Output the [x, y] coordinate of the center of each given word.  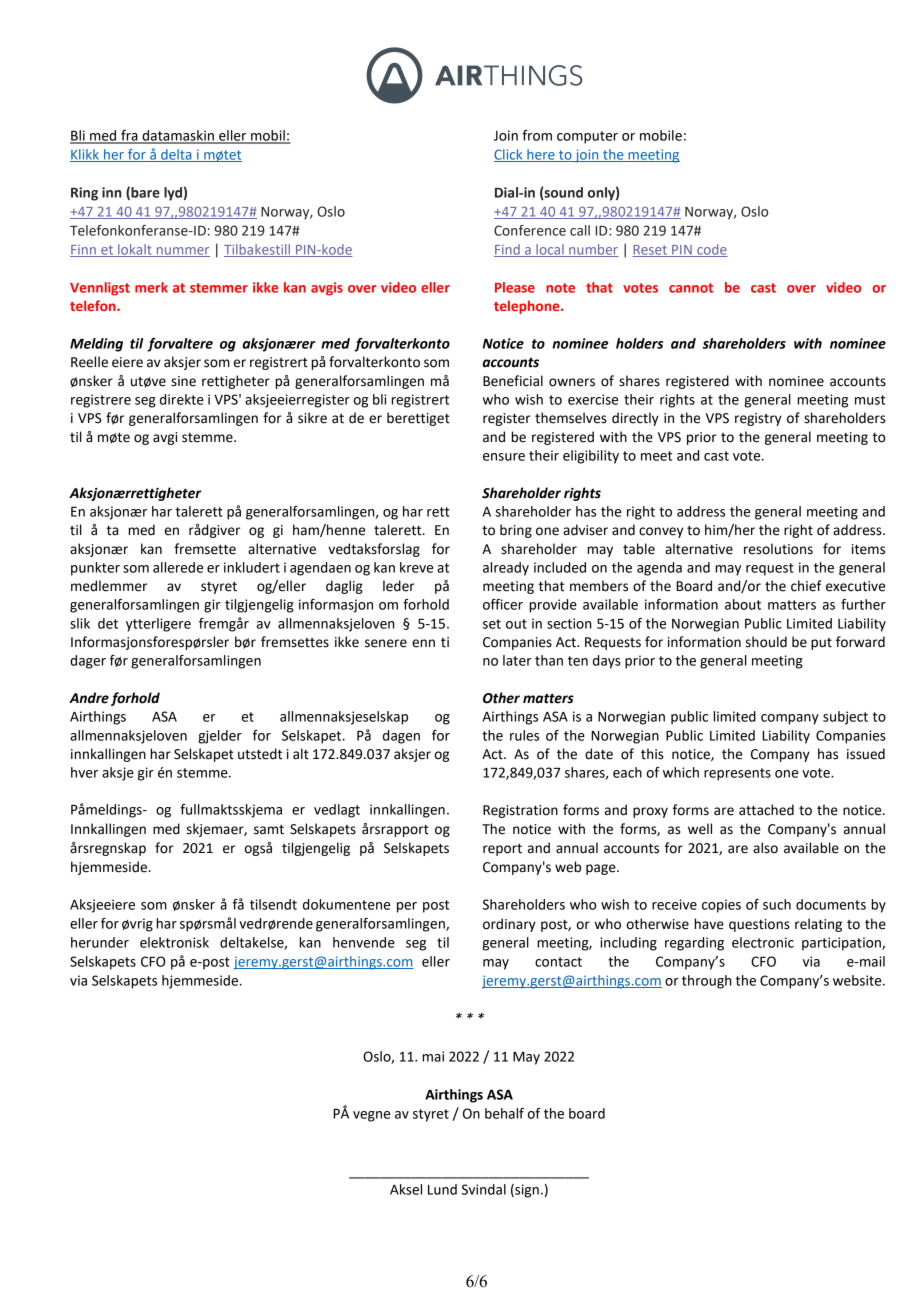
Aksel [406, 1189]
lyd [173, 194]
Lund [442, 1189]
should [766, 642]
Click [509, 155]
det [108, 623]
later [517, 660]
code [711, 250]
